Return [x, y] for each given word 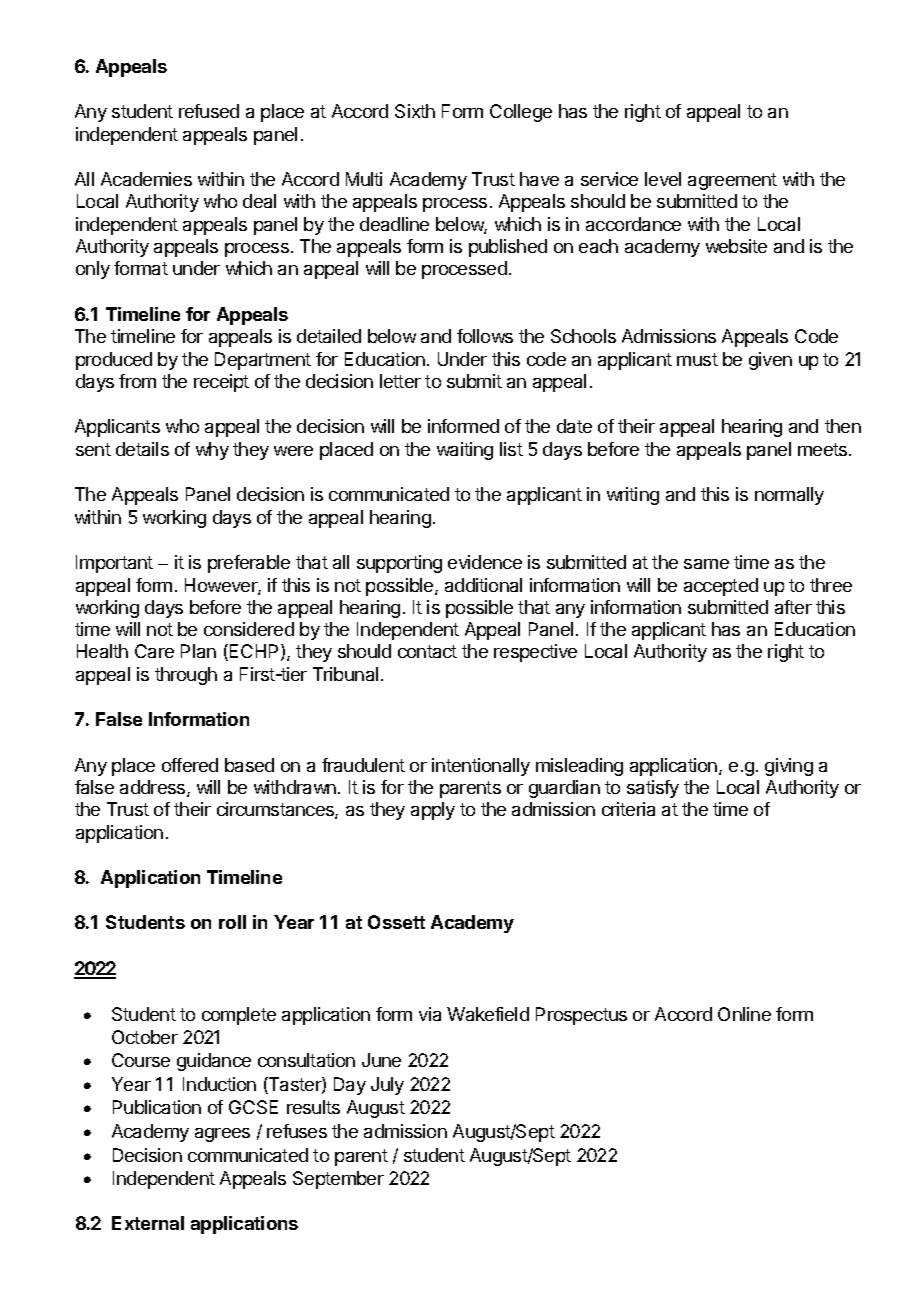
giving [789, 767]
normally [789, 496]
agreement [732, 181]
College [521, 113]
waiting [465, 451]
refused [209, 111]
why [212, 451]
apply [433, 811]
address [154, 788]
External [148, 1223]
